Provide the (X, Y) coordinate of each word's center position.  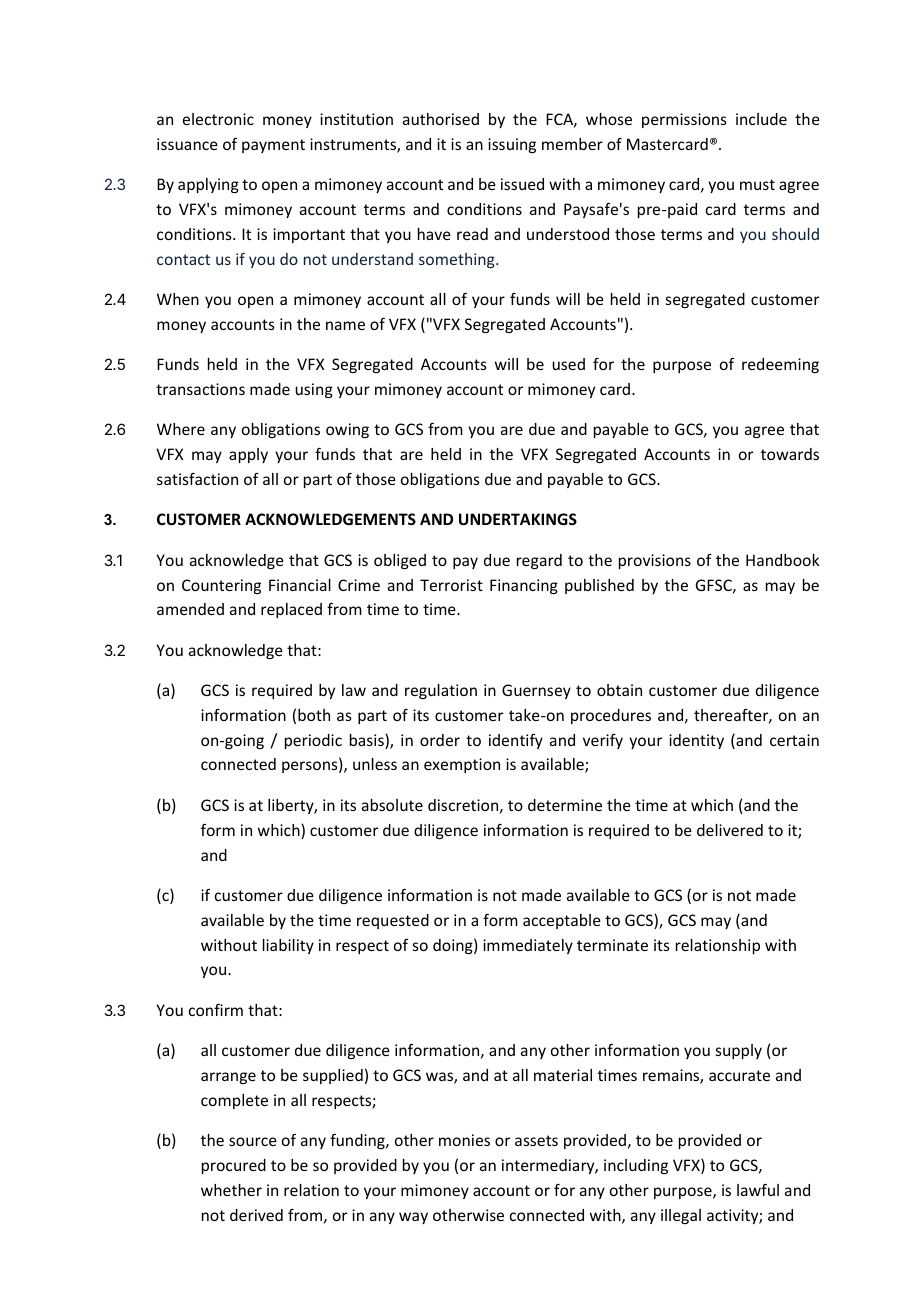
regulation (441, 691)
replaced (291, 610)
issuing (512, 145)
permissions (684, 120)
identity (696, 741)
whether (231, 1190)
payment (273, 146)
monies (464, 1140)
